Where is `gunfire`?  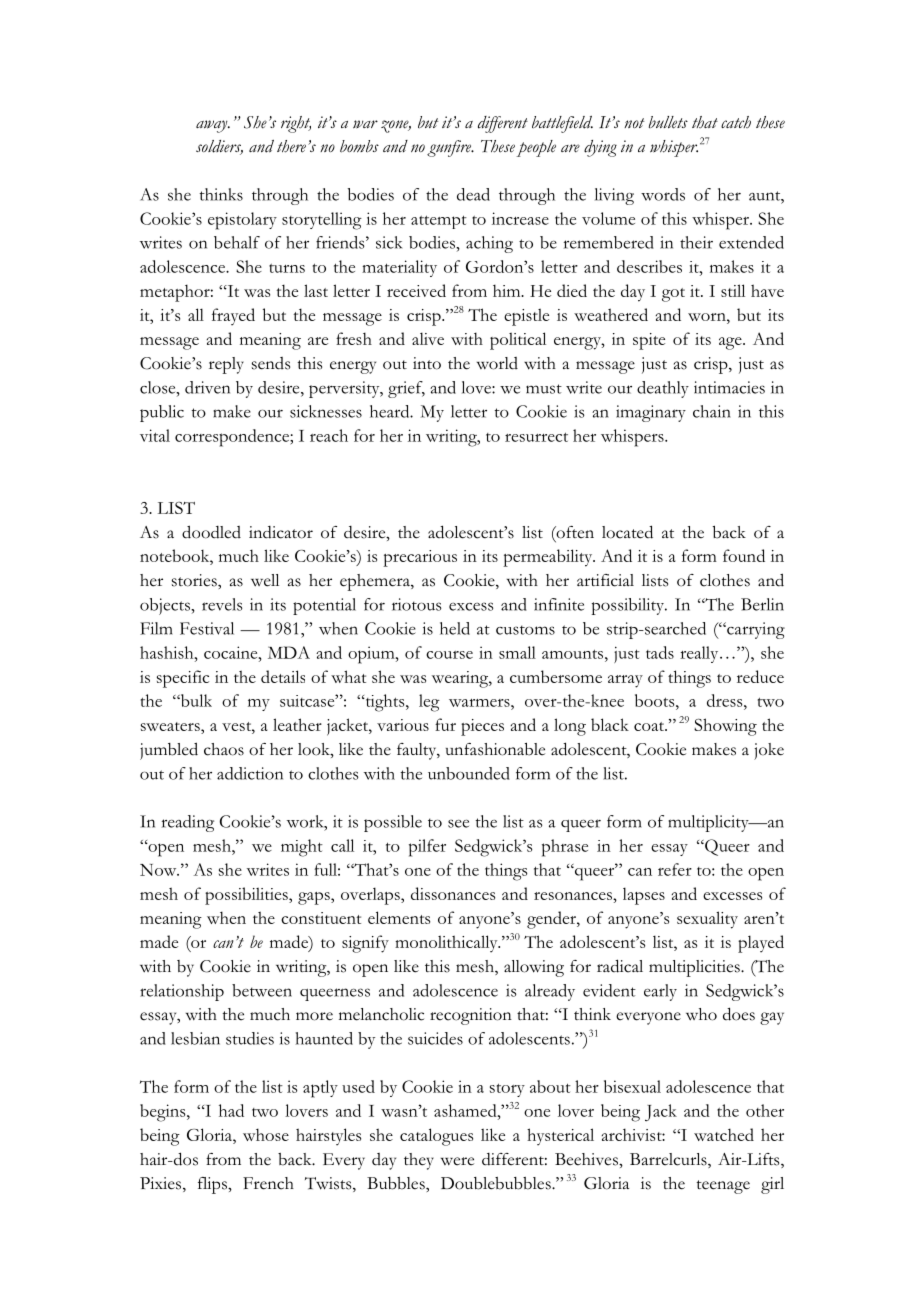
gunfire is located at coordinates (450, 148).
